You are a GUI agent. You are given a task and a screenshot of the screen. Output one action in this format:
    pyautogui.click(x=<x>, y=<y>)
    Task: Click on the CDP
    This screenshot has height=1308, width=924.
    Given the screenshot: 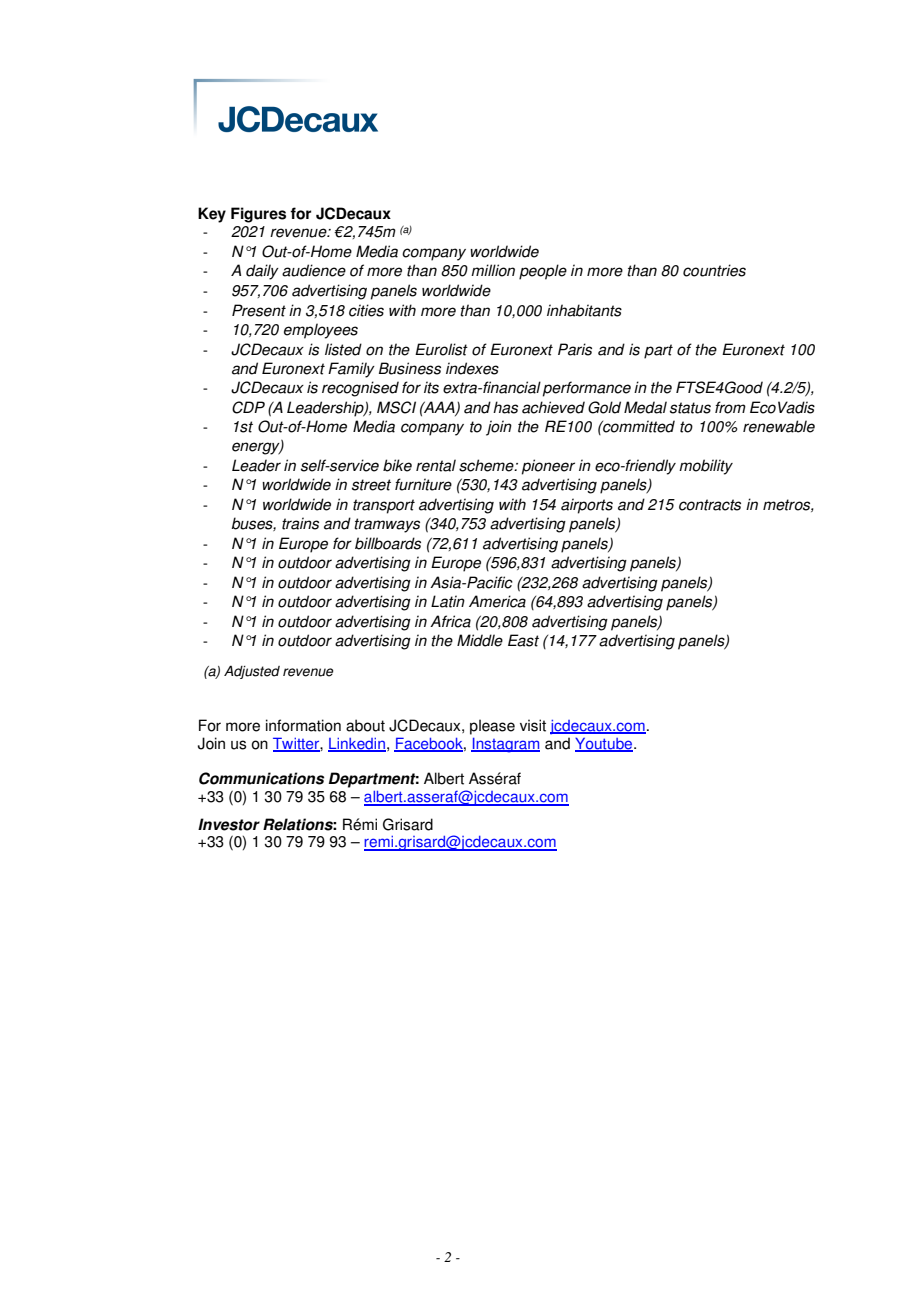 What is the action you would take?
    pyautogui.click(x=248, y=407)
